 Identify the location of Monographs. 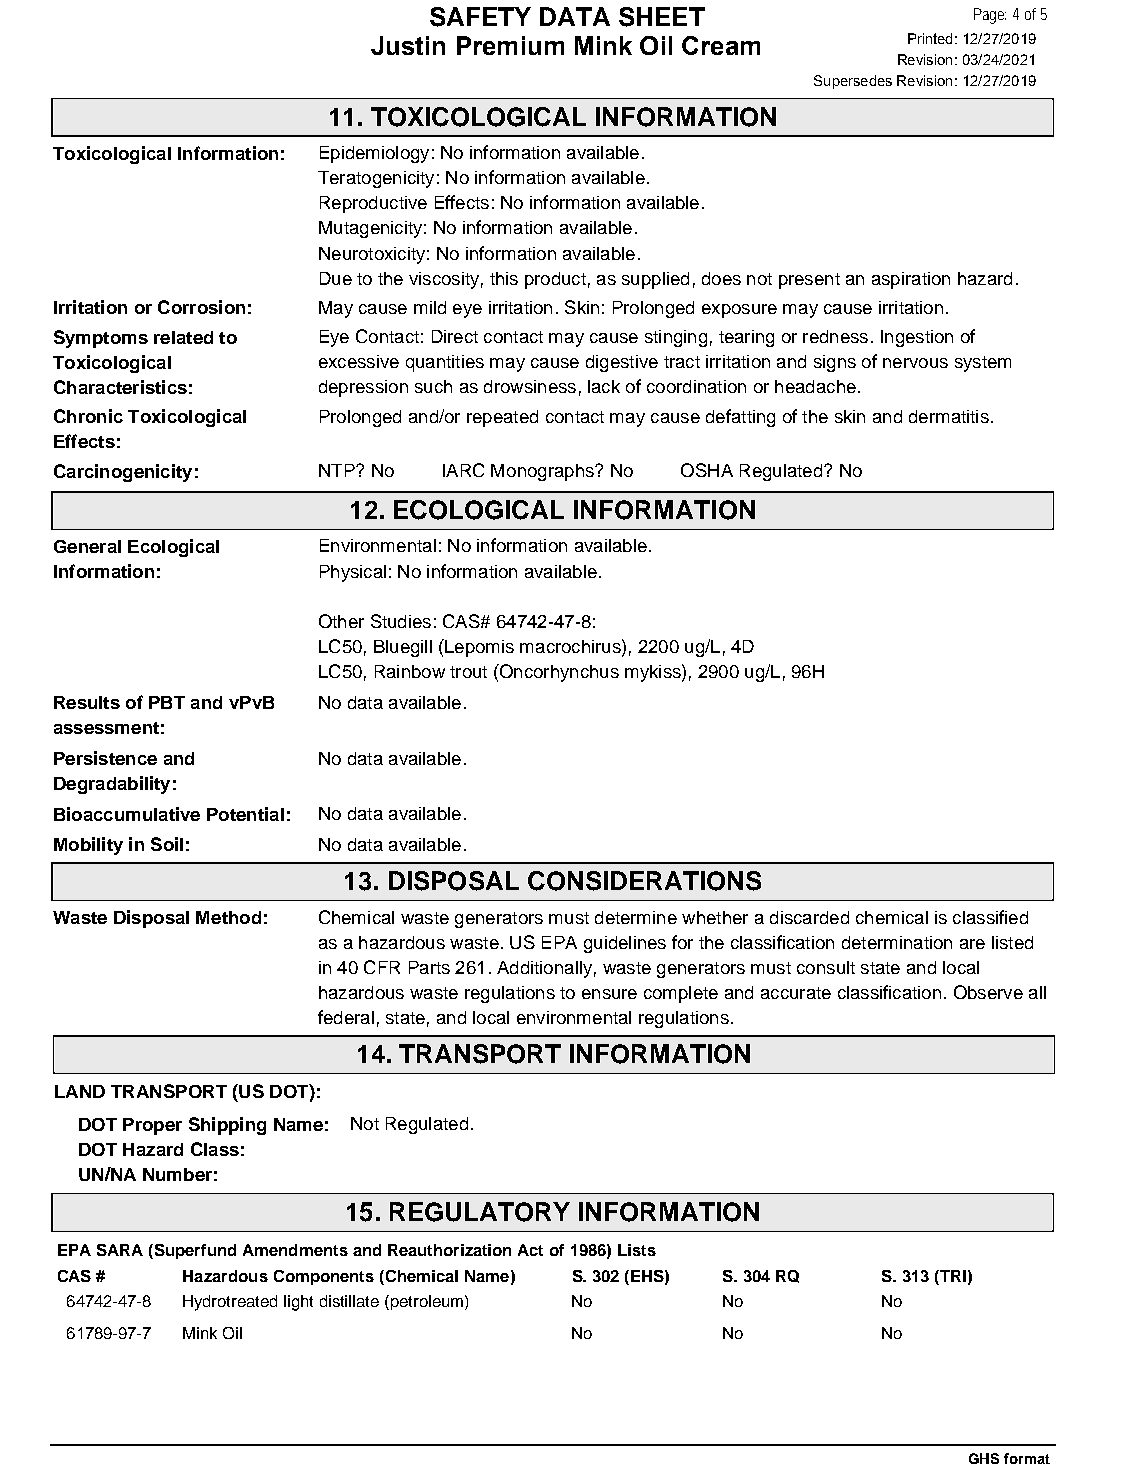
(543, 472).
